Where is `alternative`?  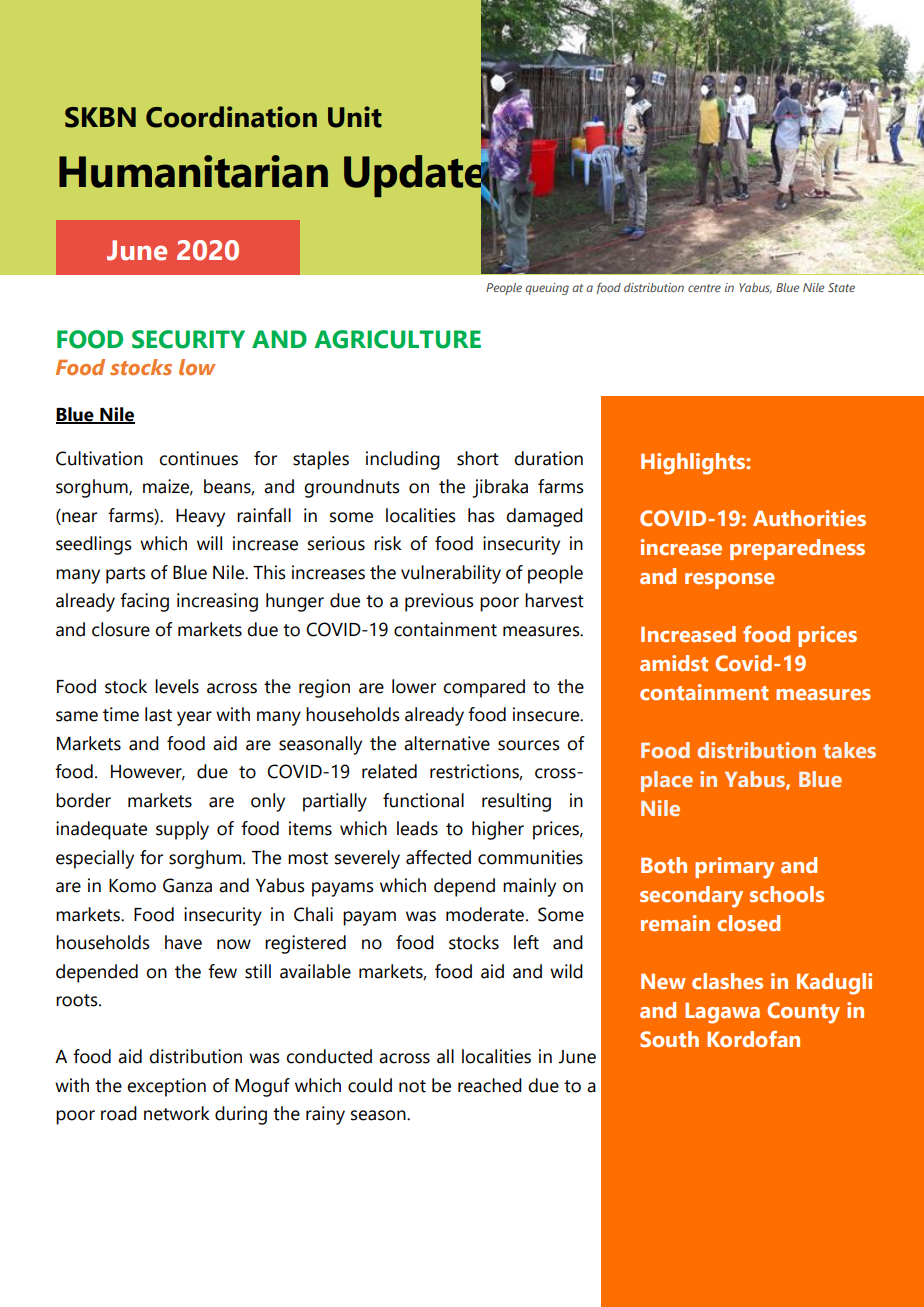 alternative is located at coordinates (447, 743).
